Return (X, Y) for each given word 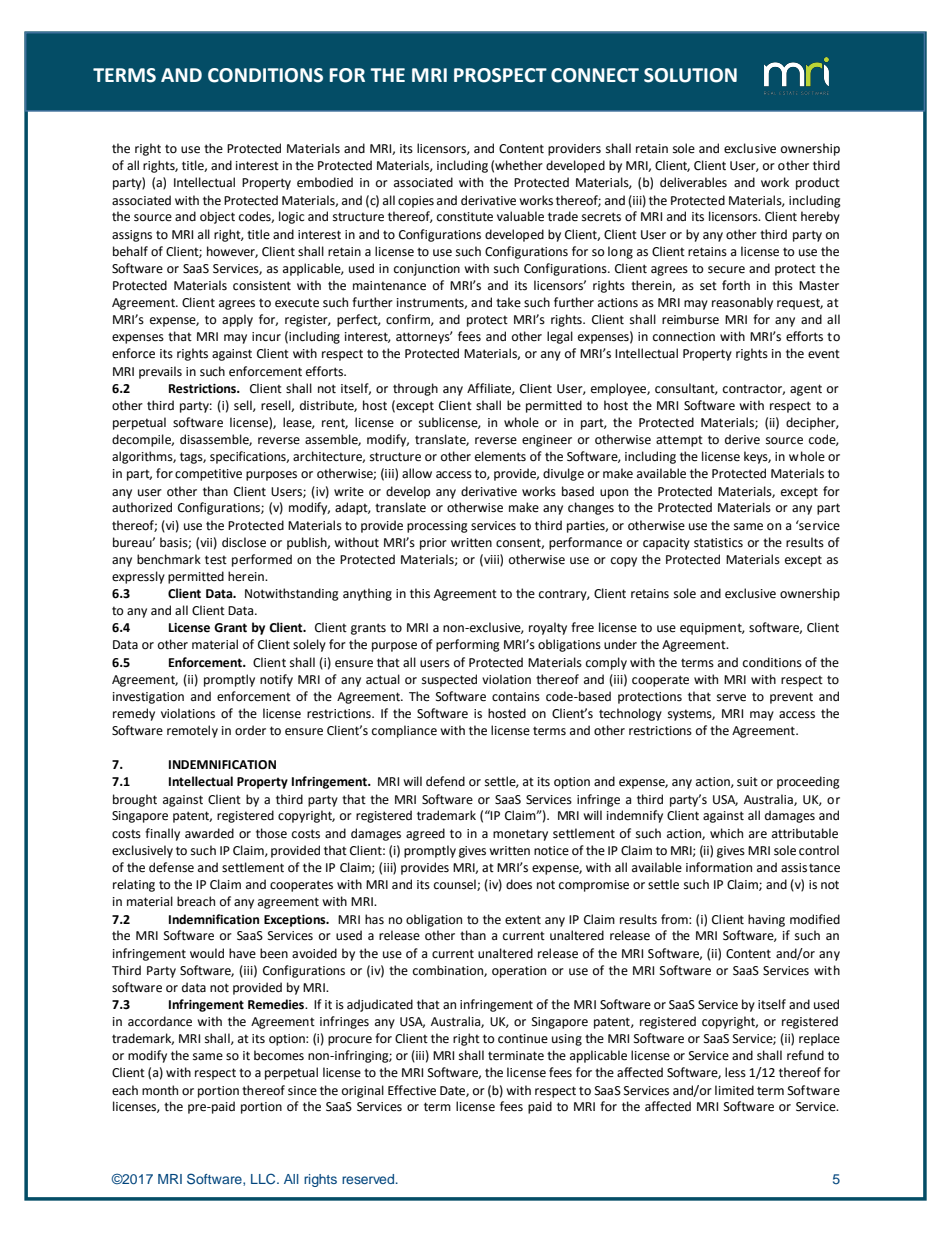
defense (171, 867)
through (415, 389)
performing (468, 645)
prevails (160, 372)
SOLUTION (690, 75)
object (217, 217)
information (719, 867)
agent (806, 390)
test (216, 560)
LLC (264, 1178)
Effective (412, 1090)
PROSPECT (500, 75)
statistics (718, 543)
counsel (456, 885)
